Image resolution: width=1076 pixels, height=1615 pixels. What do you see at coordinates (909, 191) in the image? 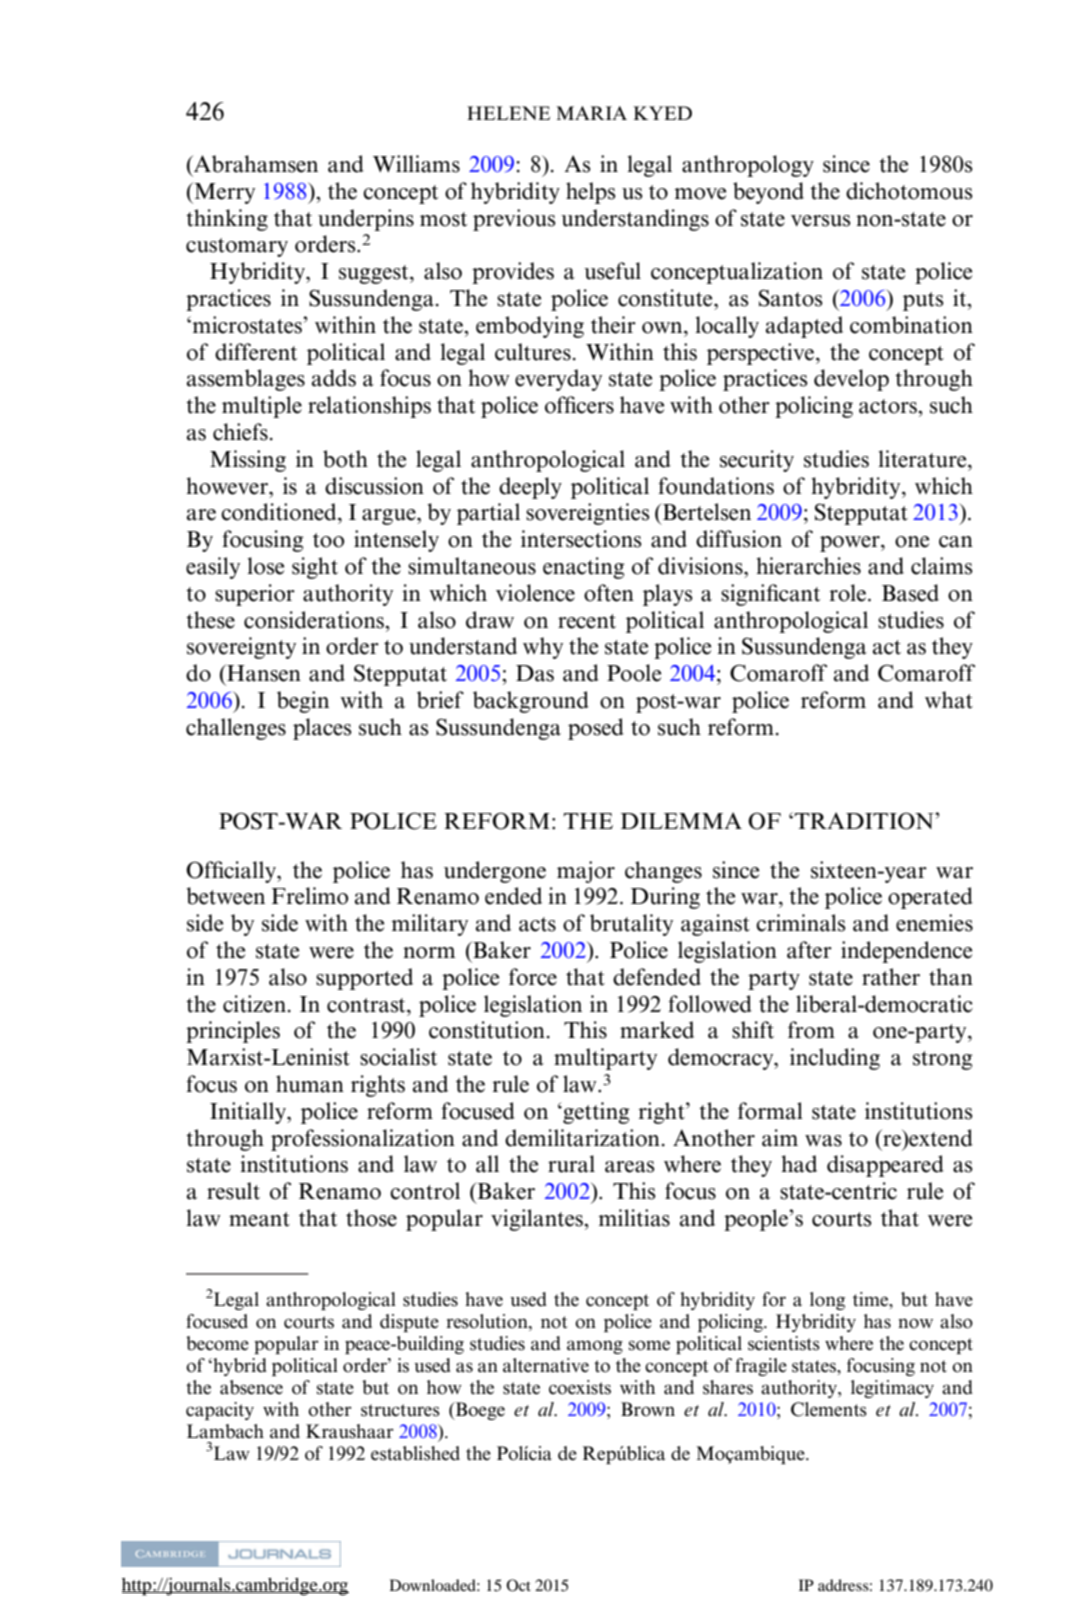
I see `dichotomous` at bounding box center [909, 191].
